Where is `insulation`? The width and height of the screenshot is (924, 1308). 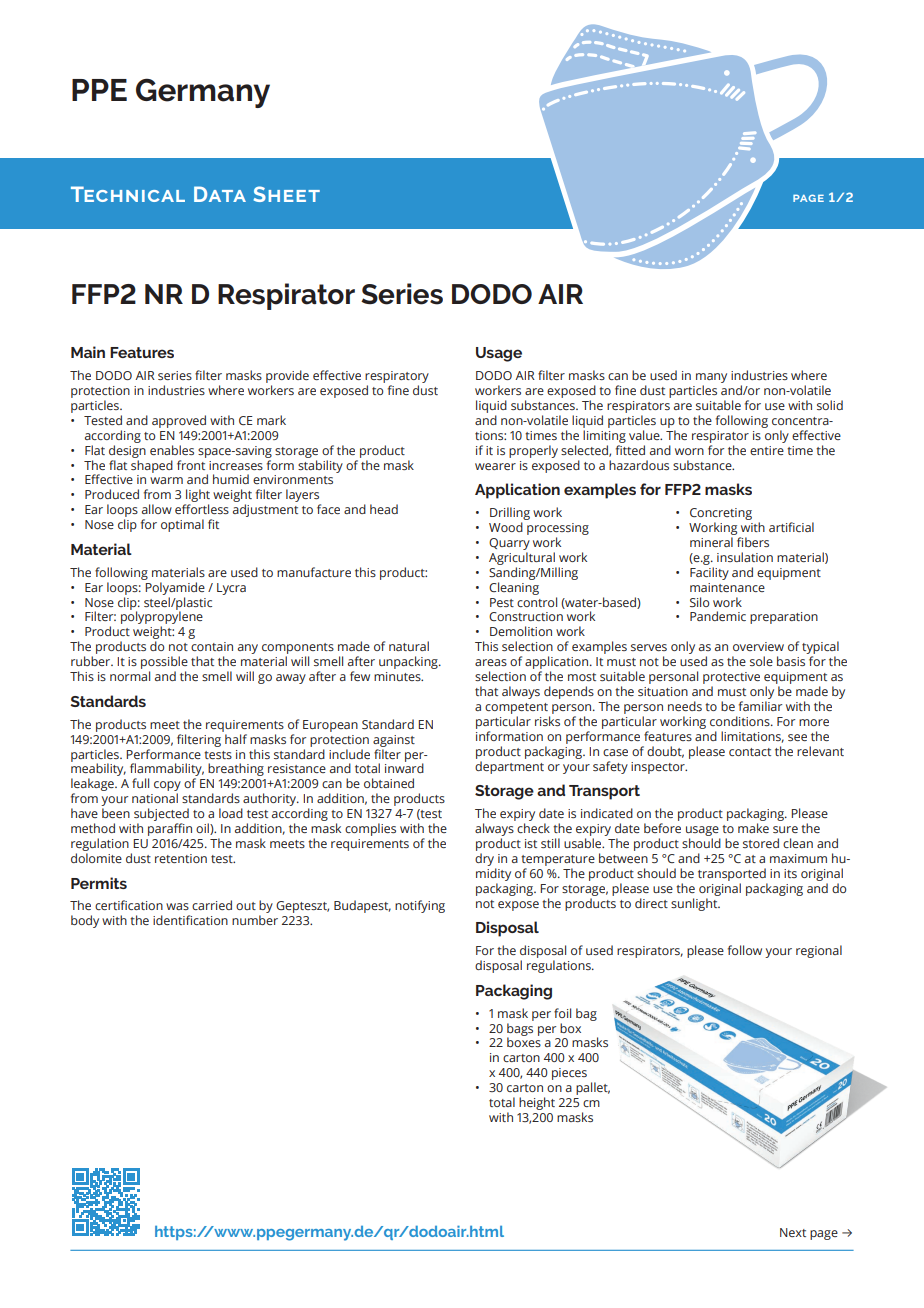
insulation is located at coordinates (745, 557).
